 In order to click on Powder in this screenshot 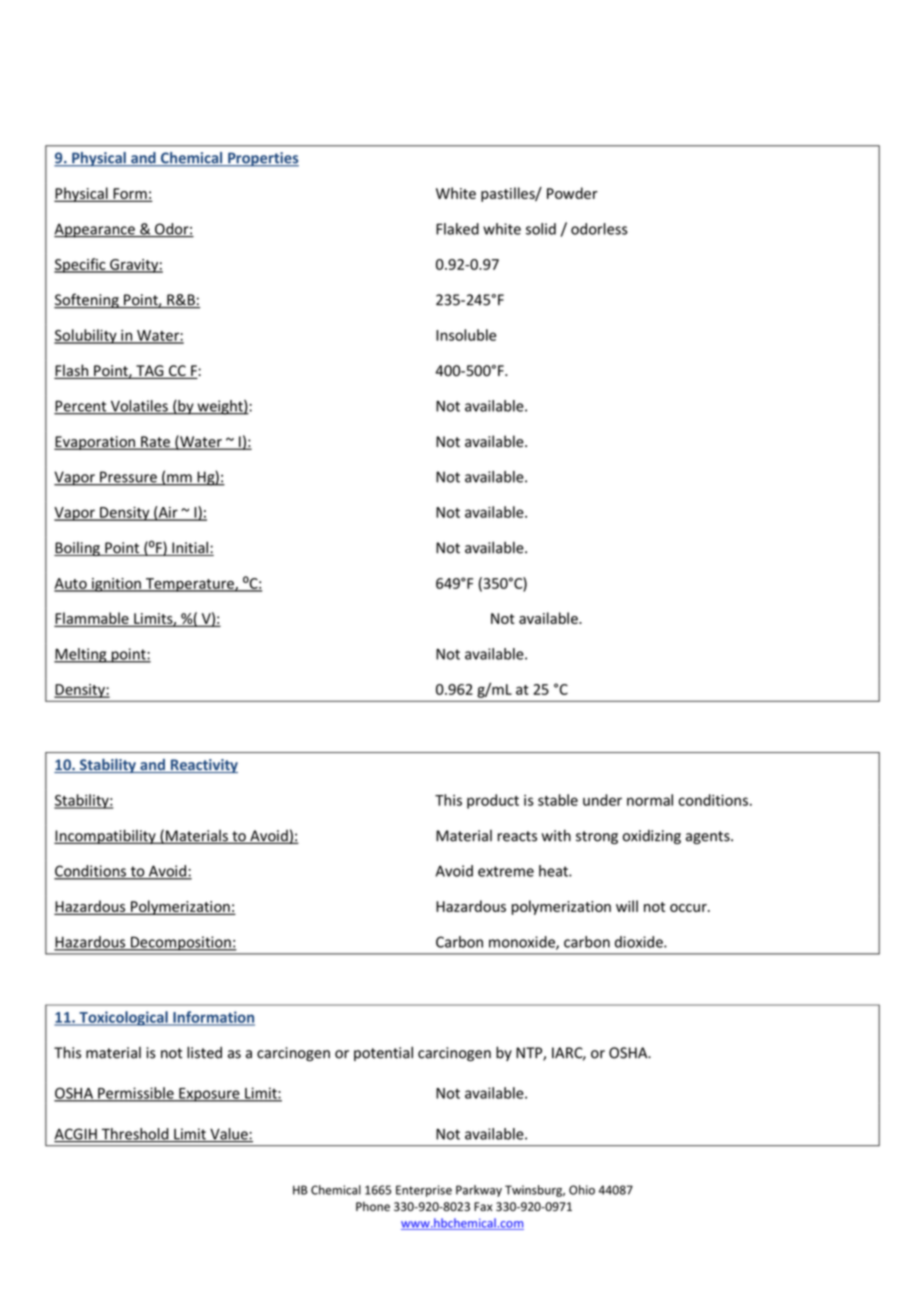, I will do `click(572, 193)`.
